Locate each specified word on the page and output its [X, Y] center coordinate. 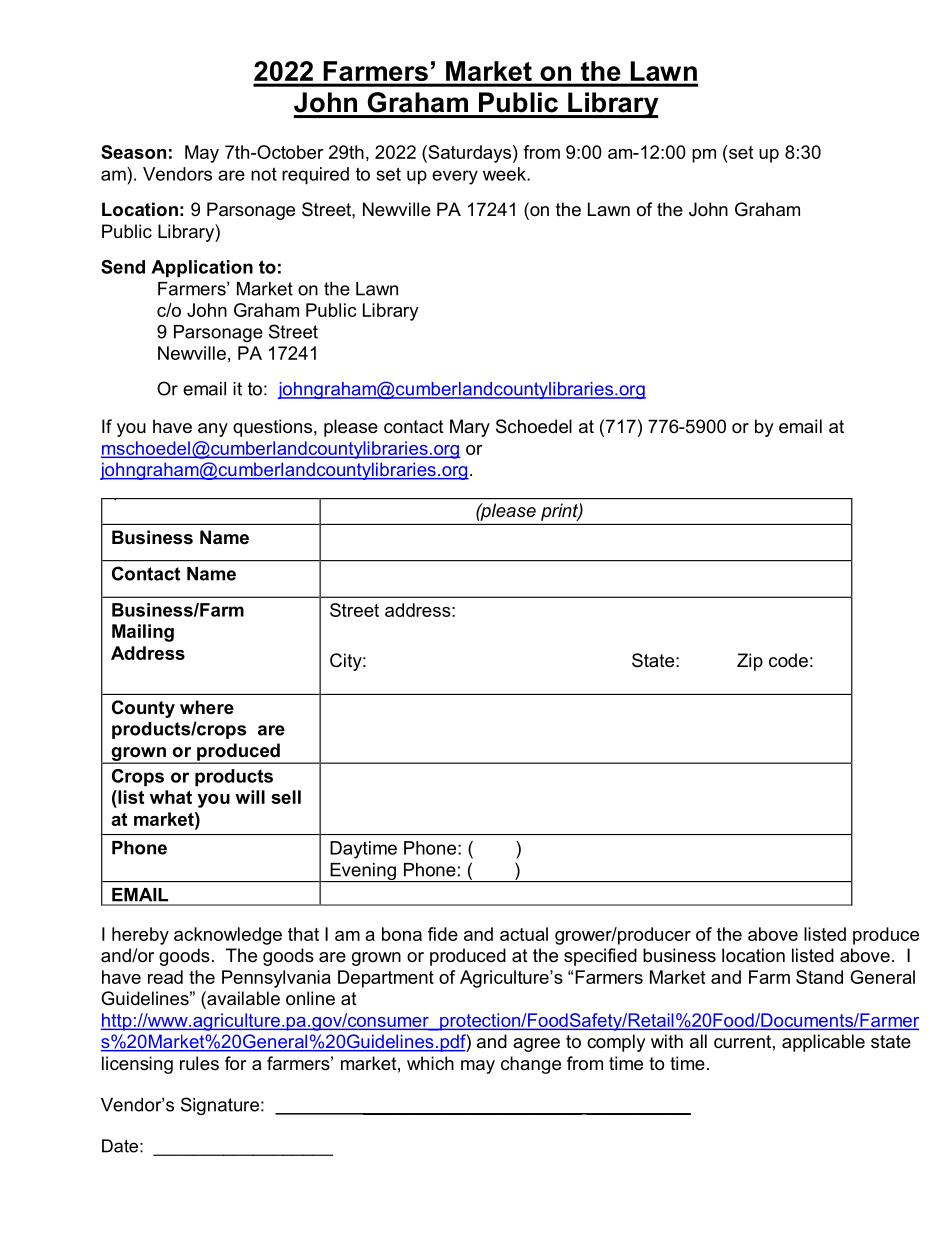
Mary [470, 428]
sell [286, 797]
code [788, 660]
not [264, 174]
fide [443, 934]
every [455, 177]
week [505, 174]
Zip [750, 662]
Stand [819, 977]
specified [600, 957]
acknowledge [228, 936]
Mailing [143, 633]
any [213, 430]
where [207, 707]
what [171, 797]
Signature [220, 1106]
